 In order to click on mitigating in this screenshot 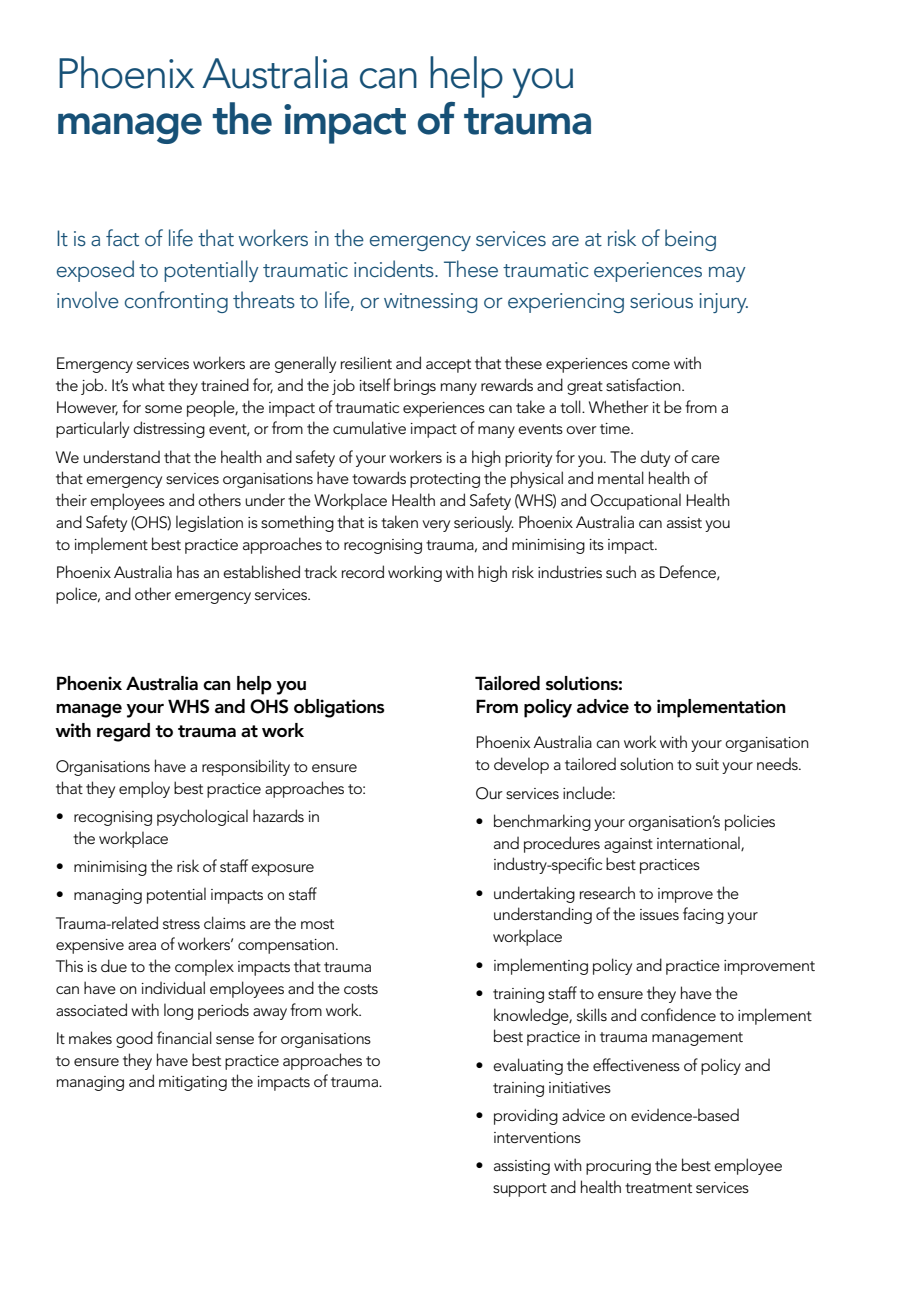, I will do `click(193, 1083)`.
